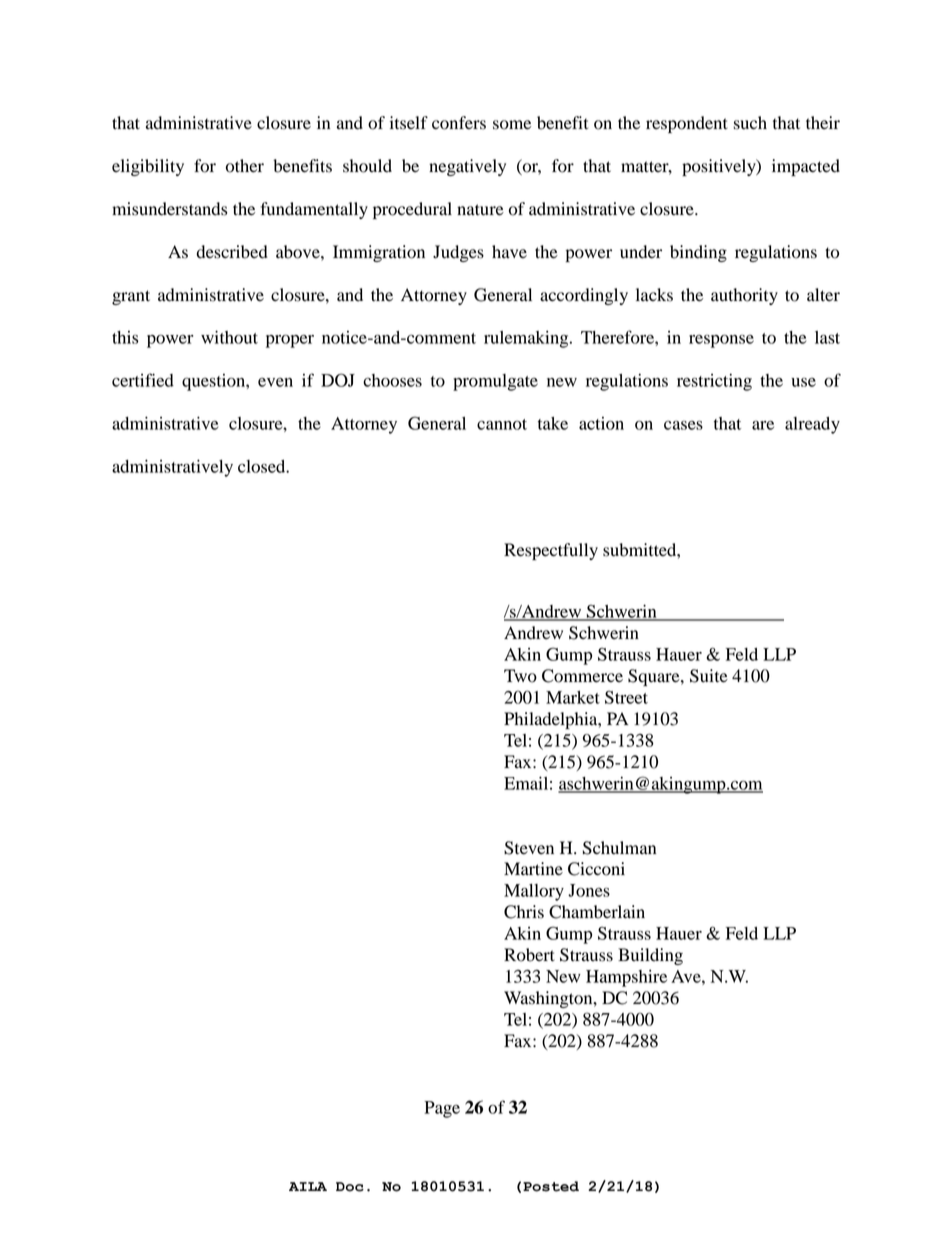 The height and width of the screenshot is (1233, 952). What do you see at coordinates (709, 676) in the screenshot?
I see `Suite` at bounding box center [709, 676].
